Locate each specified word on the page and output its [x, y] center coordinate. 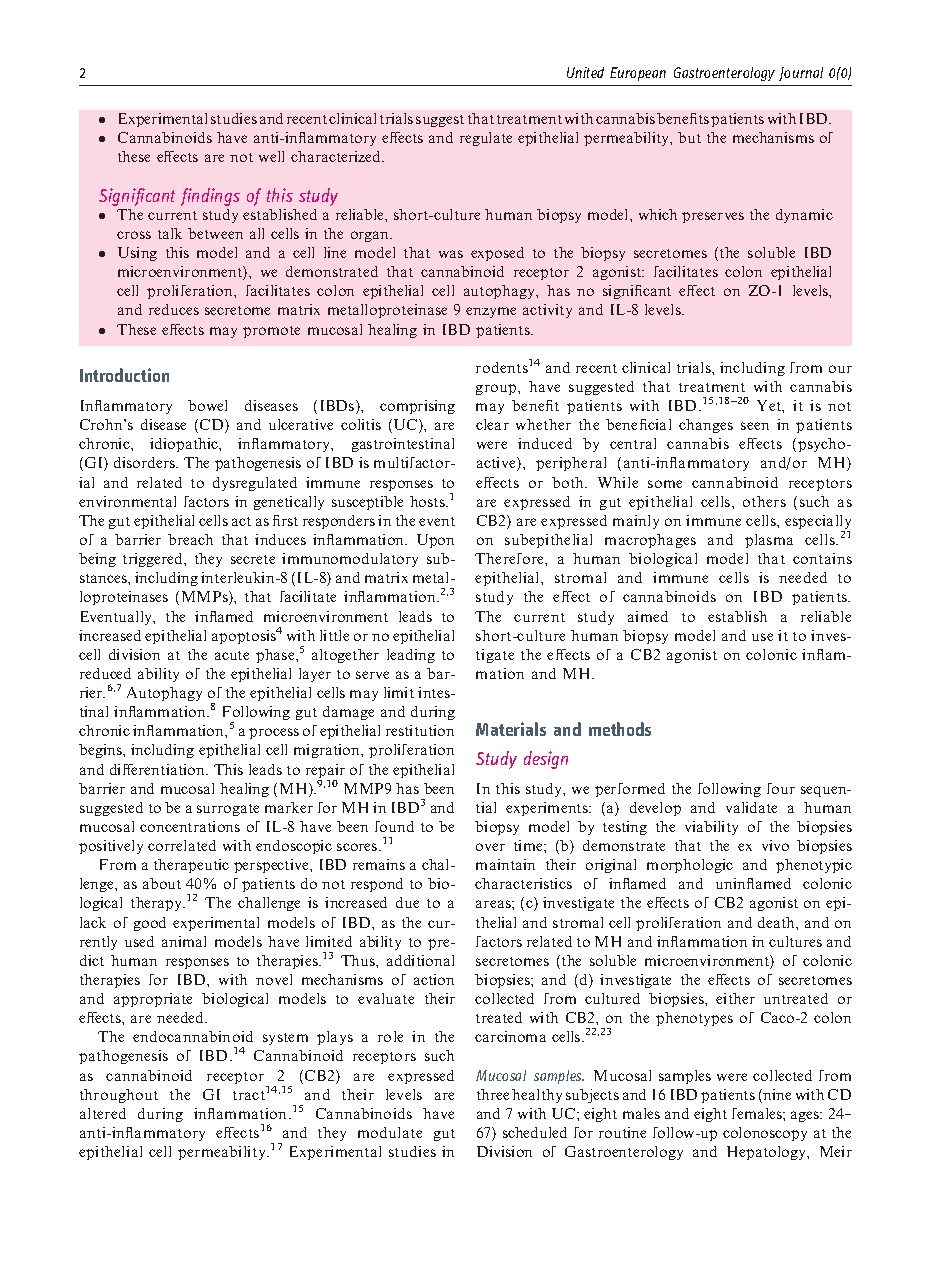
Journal [801, 74]
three [493, 1094]
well [271, 156]
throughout [119, 1096]
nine [776, 1096]
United [585, 72]
